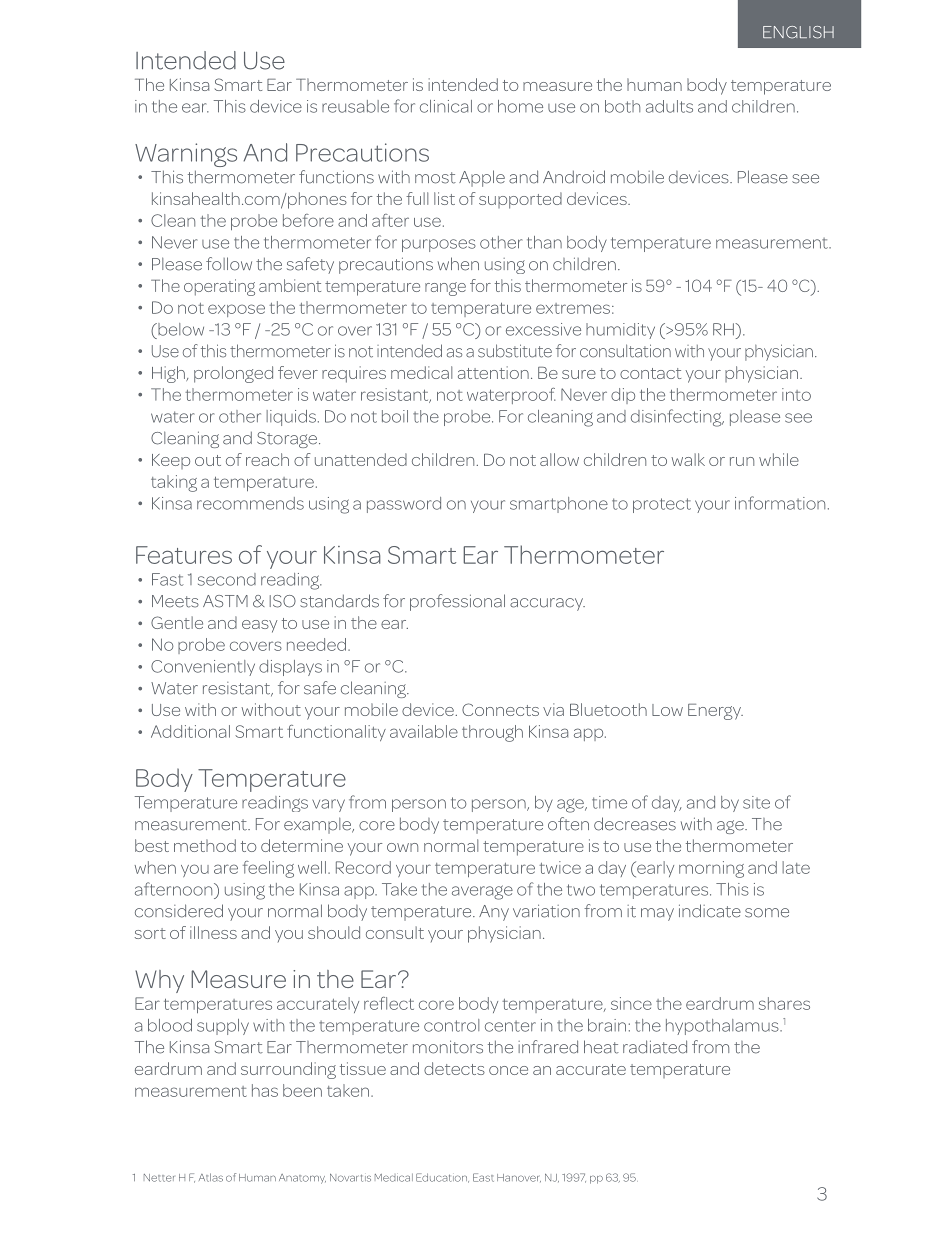 This page has width=952, height=1233. Describe the element at coordinates (225, 601) in the page. I see `ASTM` at that location.
